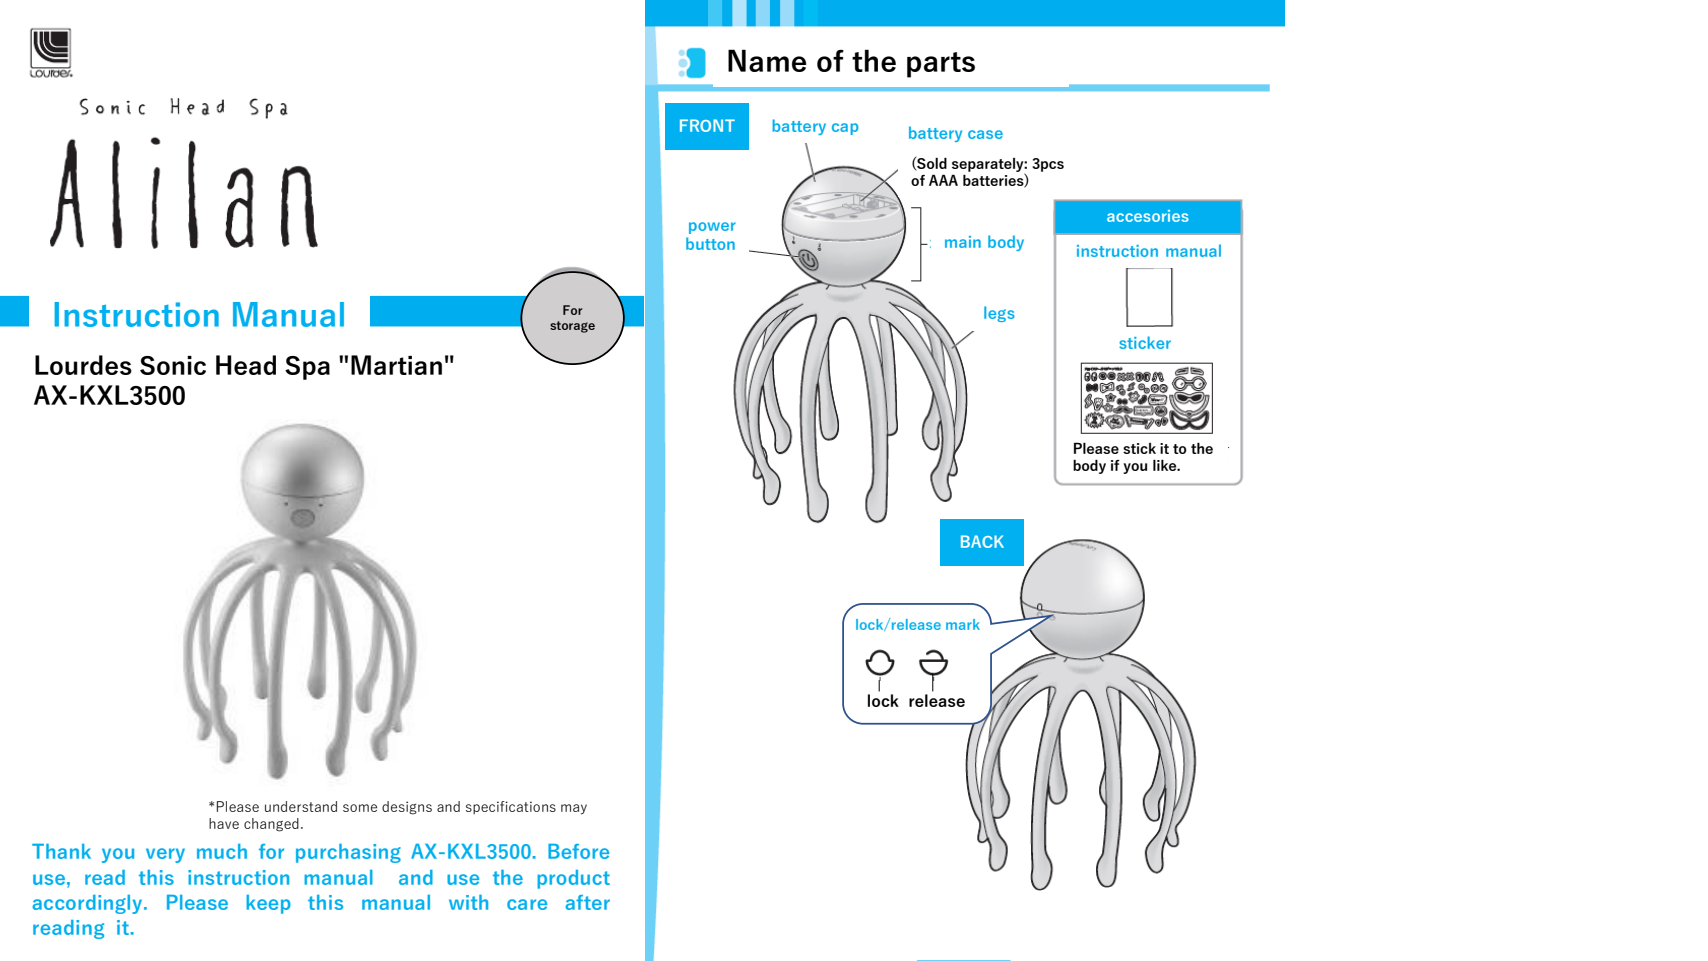  What do you see at coordinates (963, 624) in the image?
I see `mark` at bounding box center [963, 624].
